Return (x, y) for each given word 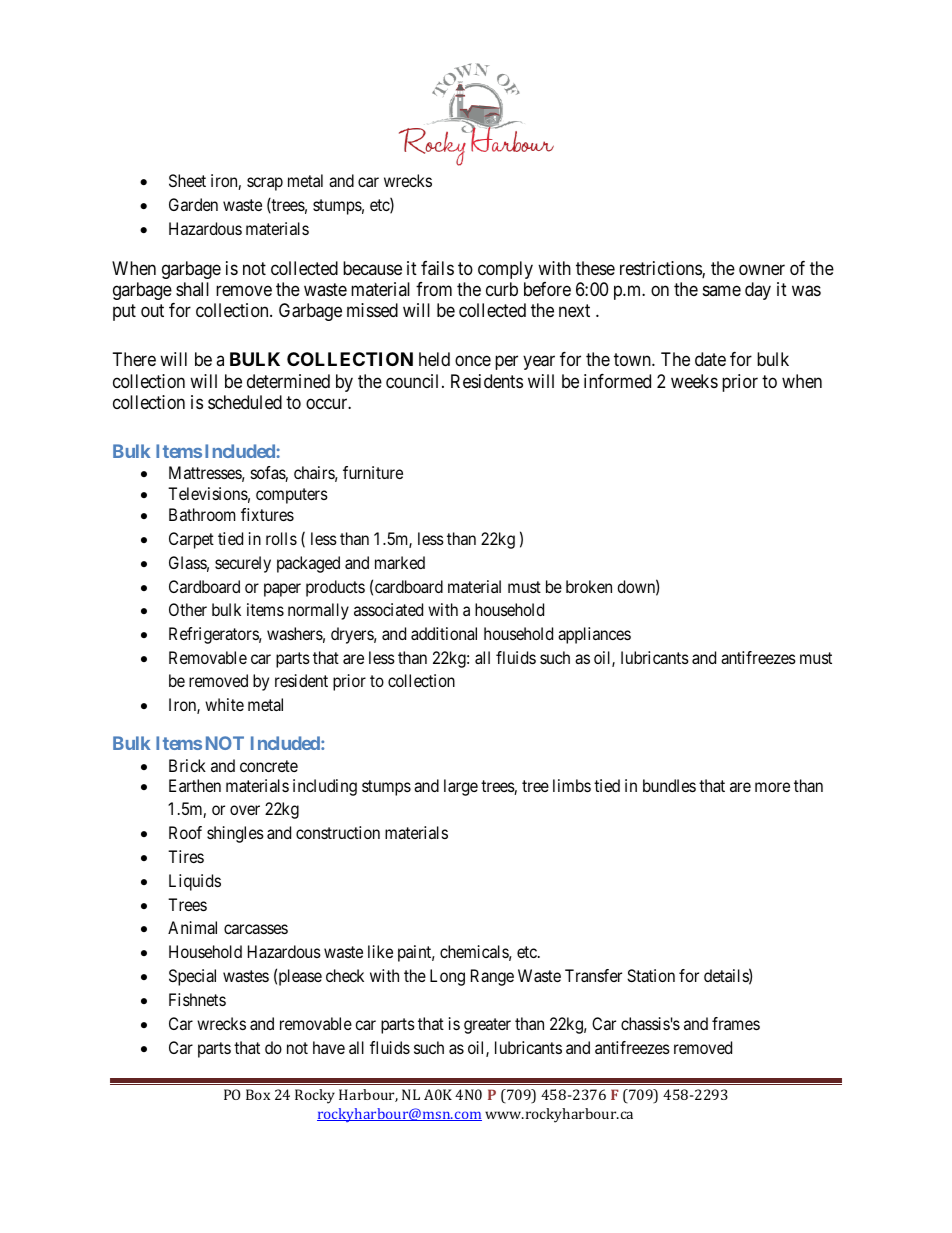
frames (736, 1023)
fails (437, 268)
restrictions (661, 269)
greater (487, 1026)
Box (258, 1094)
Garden (193, 204)
